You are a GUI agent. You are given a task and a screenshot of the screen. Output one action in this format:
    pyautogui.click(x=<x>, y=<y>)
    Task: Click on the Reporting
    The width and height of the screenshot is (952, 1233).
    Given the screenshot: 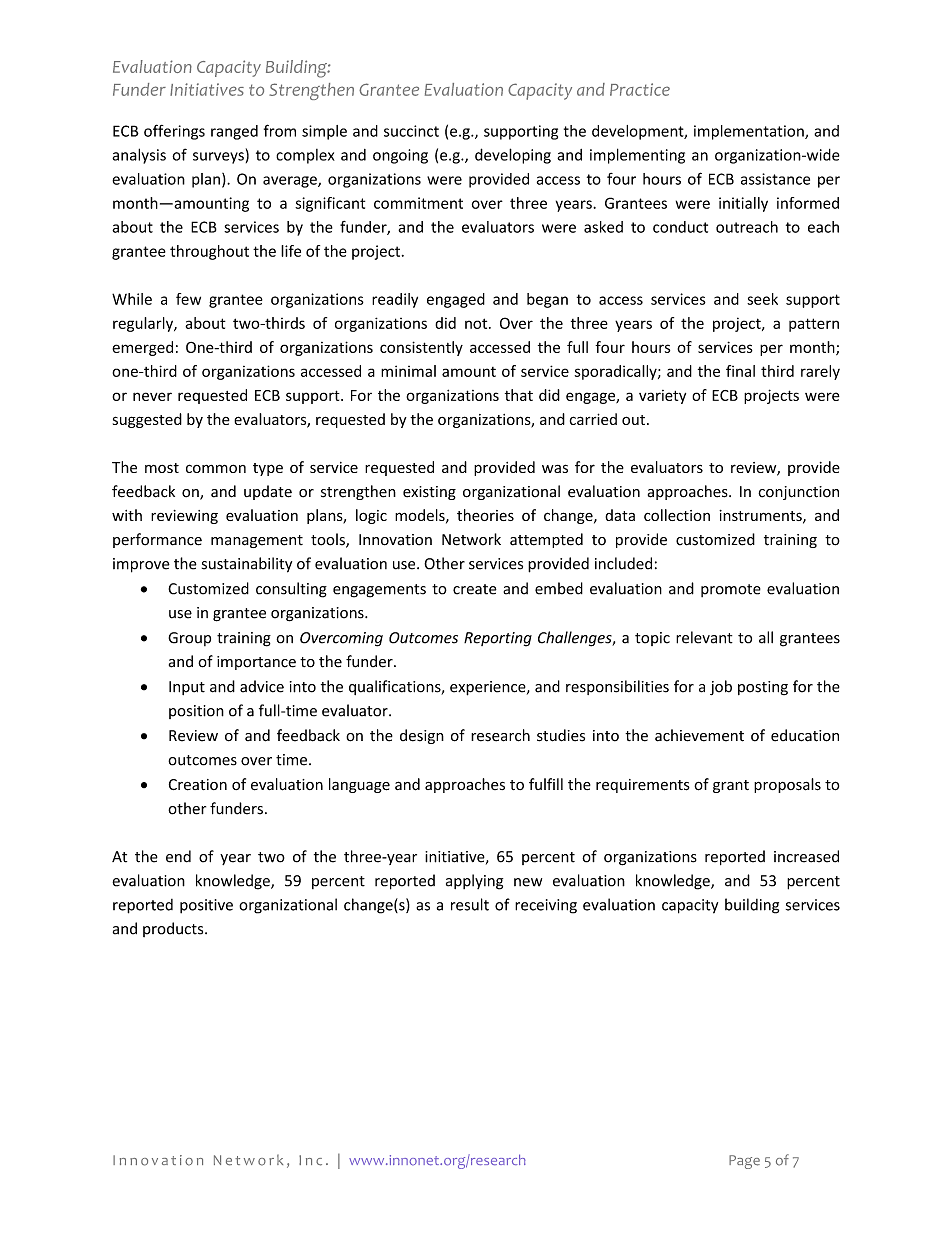 What is the action you would take?
    pyautogui.click(x=498, y=639)
